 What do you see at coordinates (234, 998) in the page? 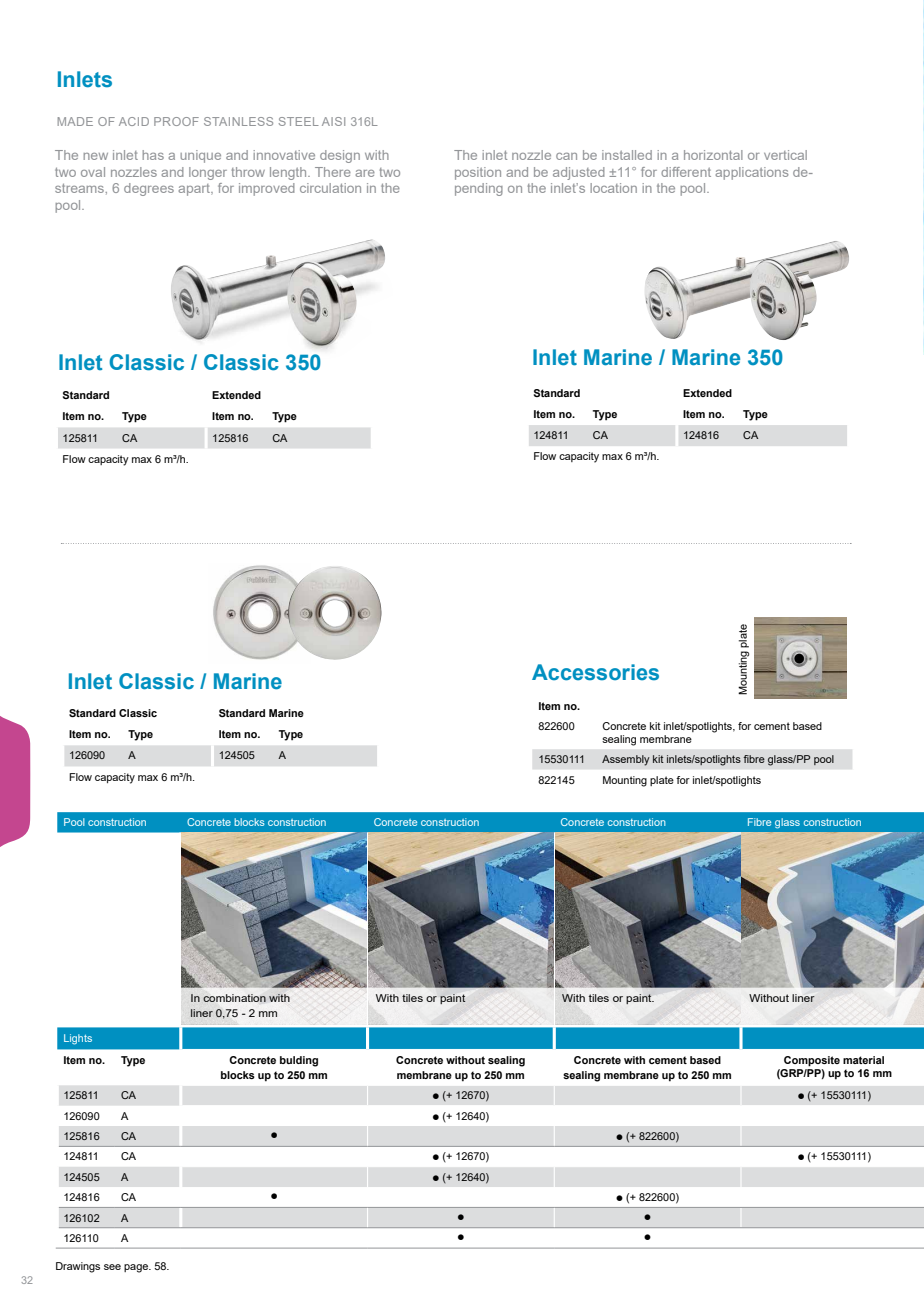
I see `combination` at bounding box center [234, 998].
